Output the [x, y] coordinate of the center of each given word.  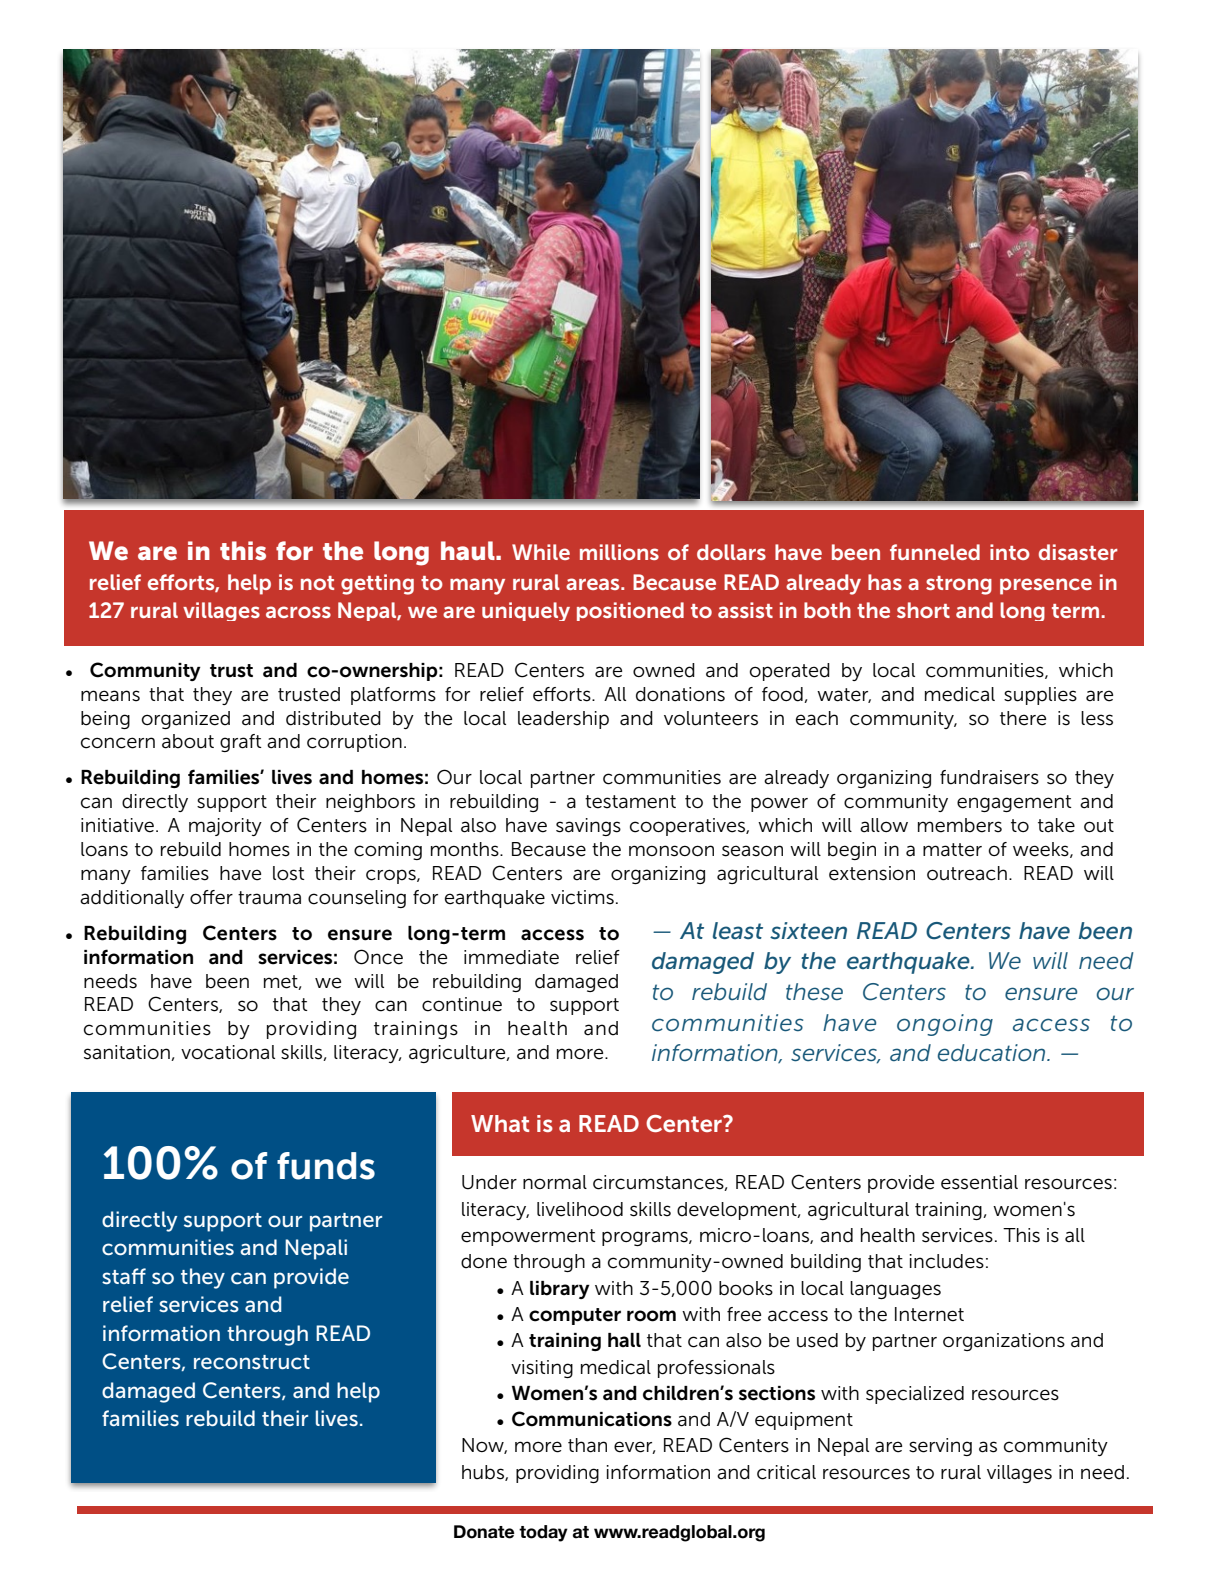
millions [619, 552]
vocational [228, 1052]
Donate [484, 1532]
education [993, 1053]
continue [462, 1004]
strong [959, 585]
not [317, 583]
